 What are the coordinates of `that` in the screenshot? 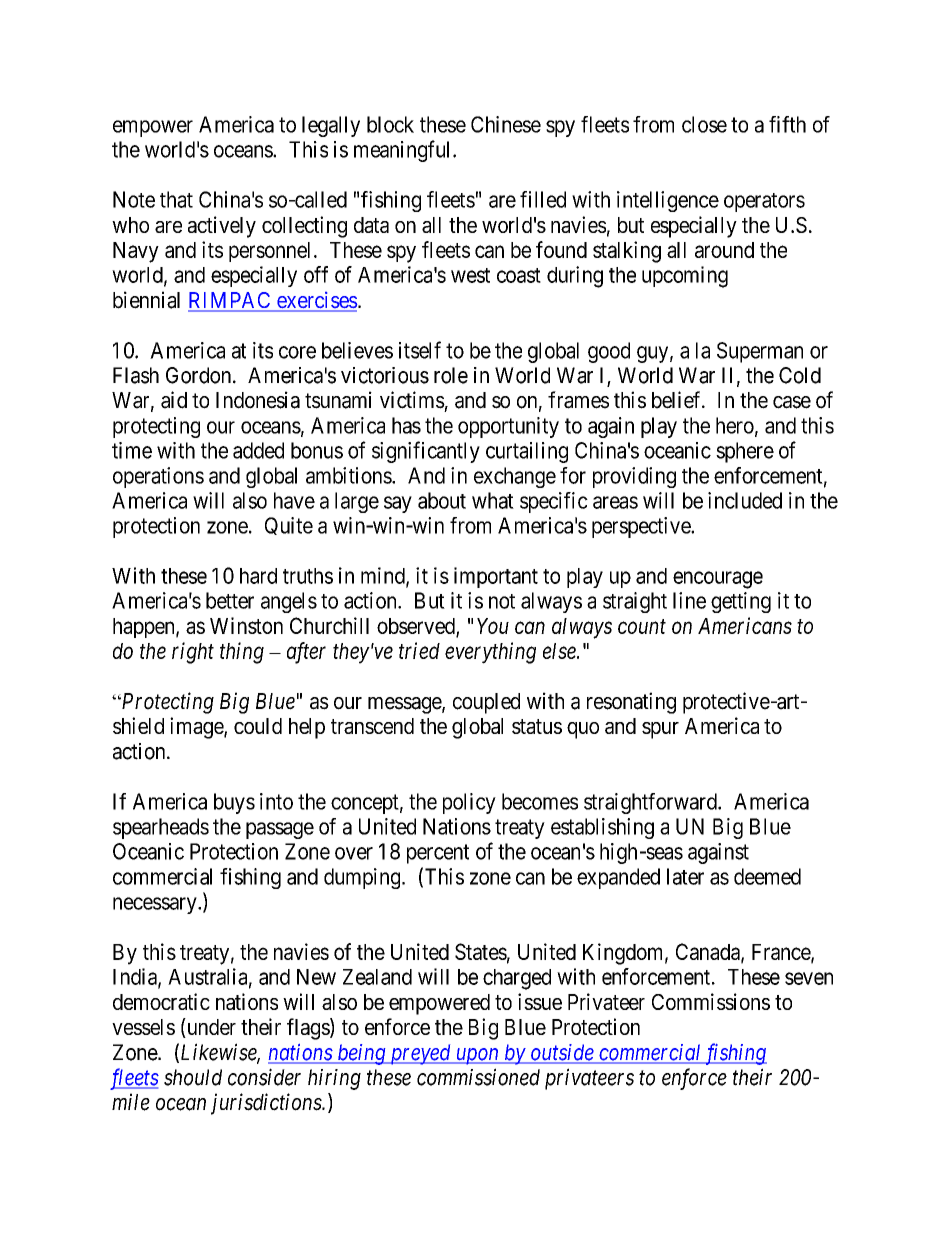 It's located at (176, 199).
